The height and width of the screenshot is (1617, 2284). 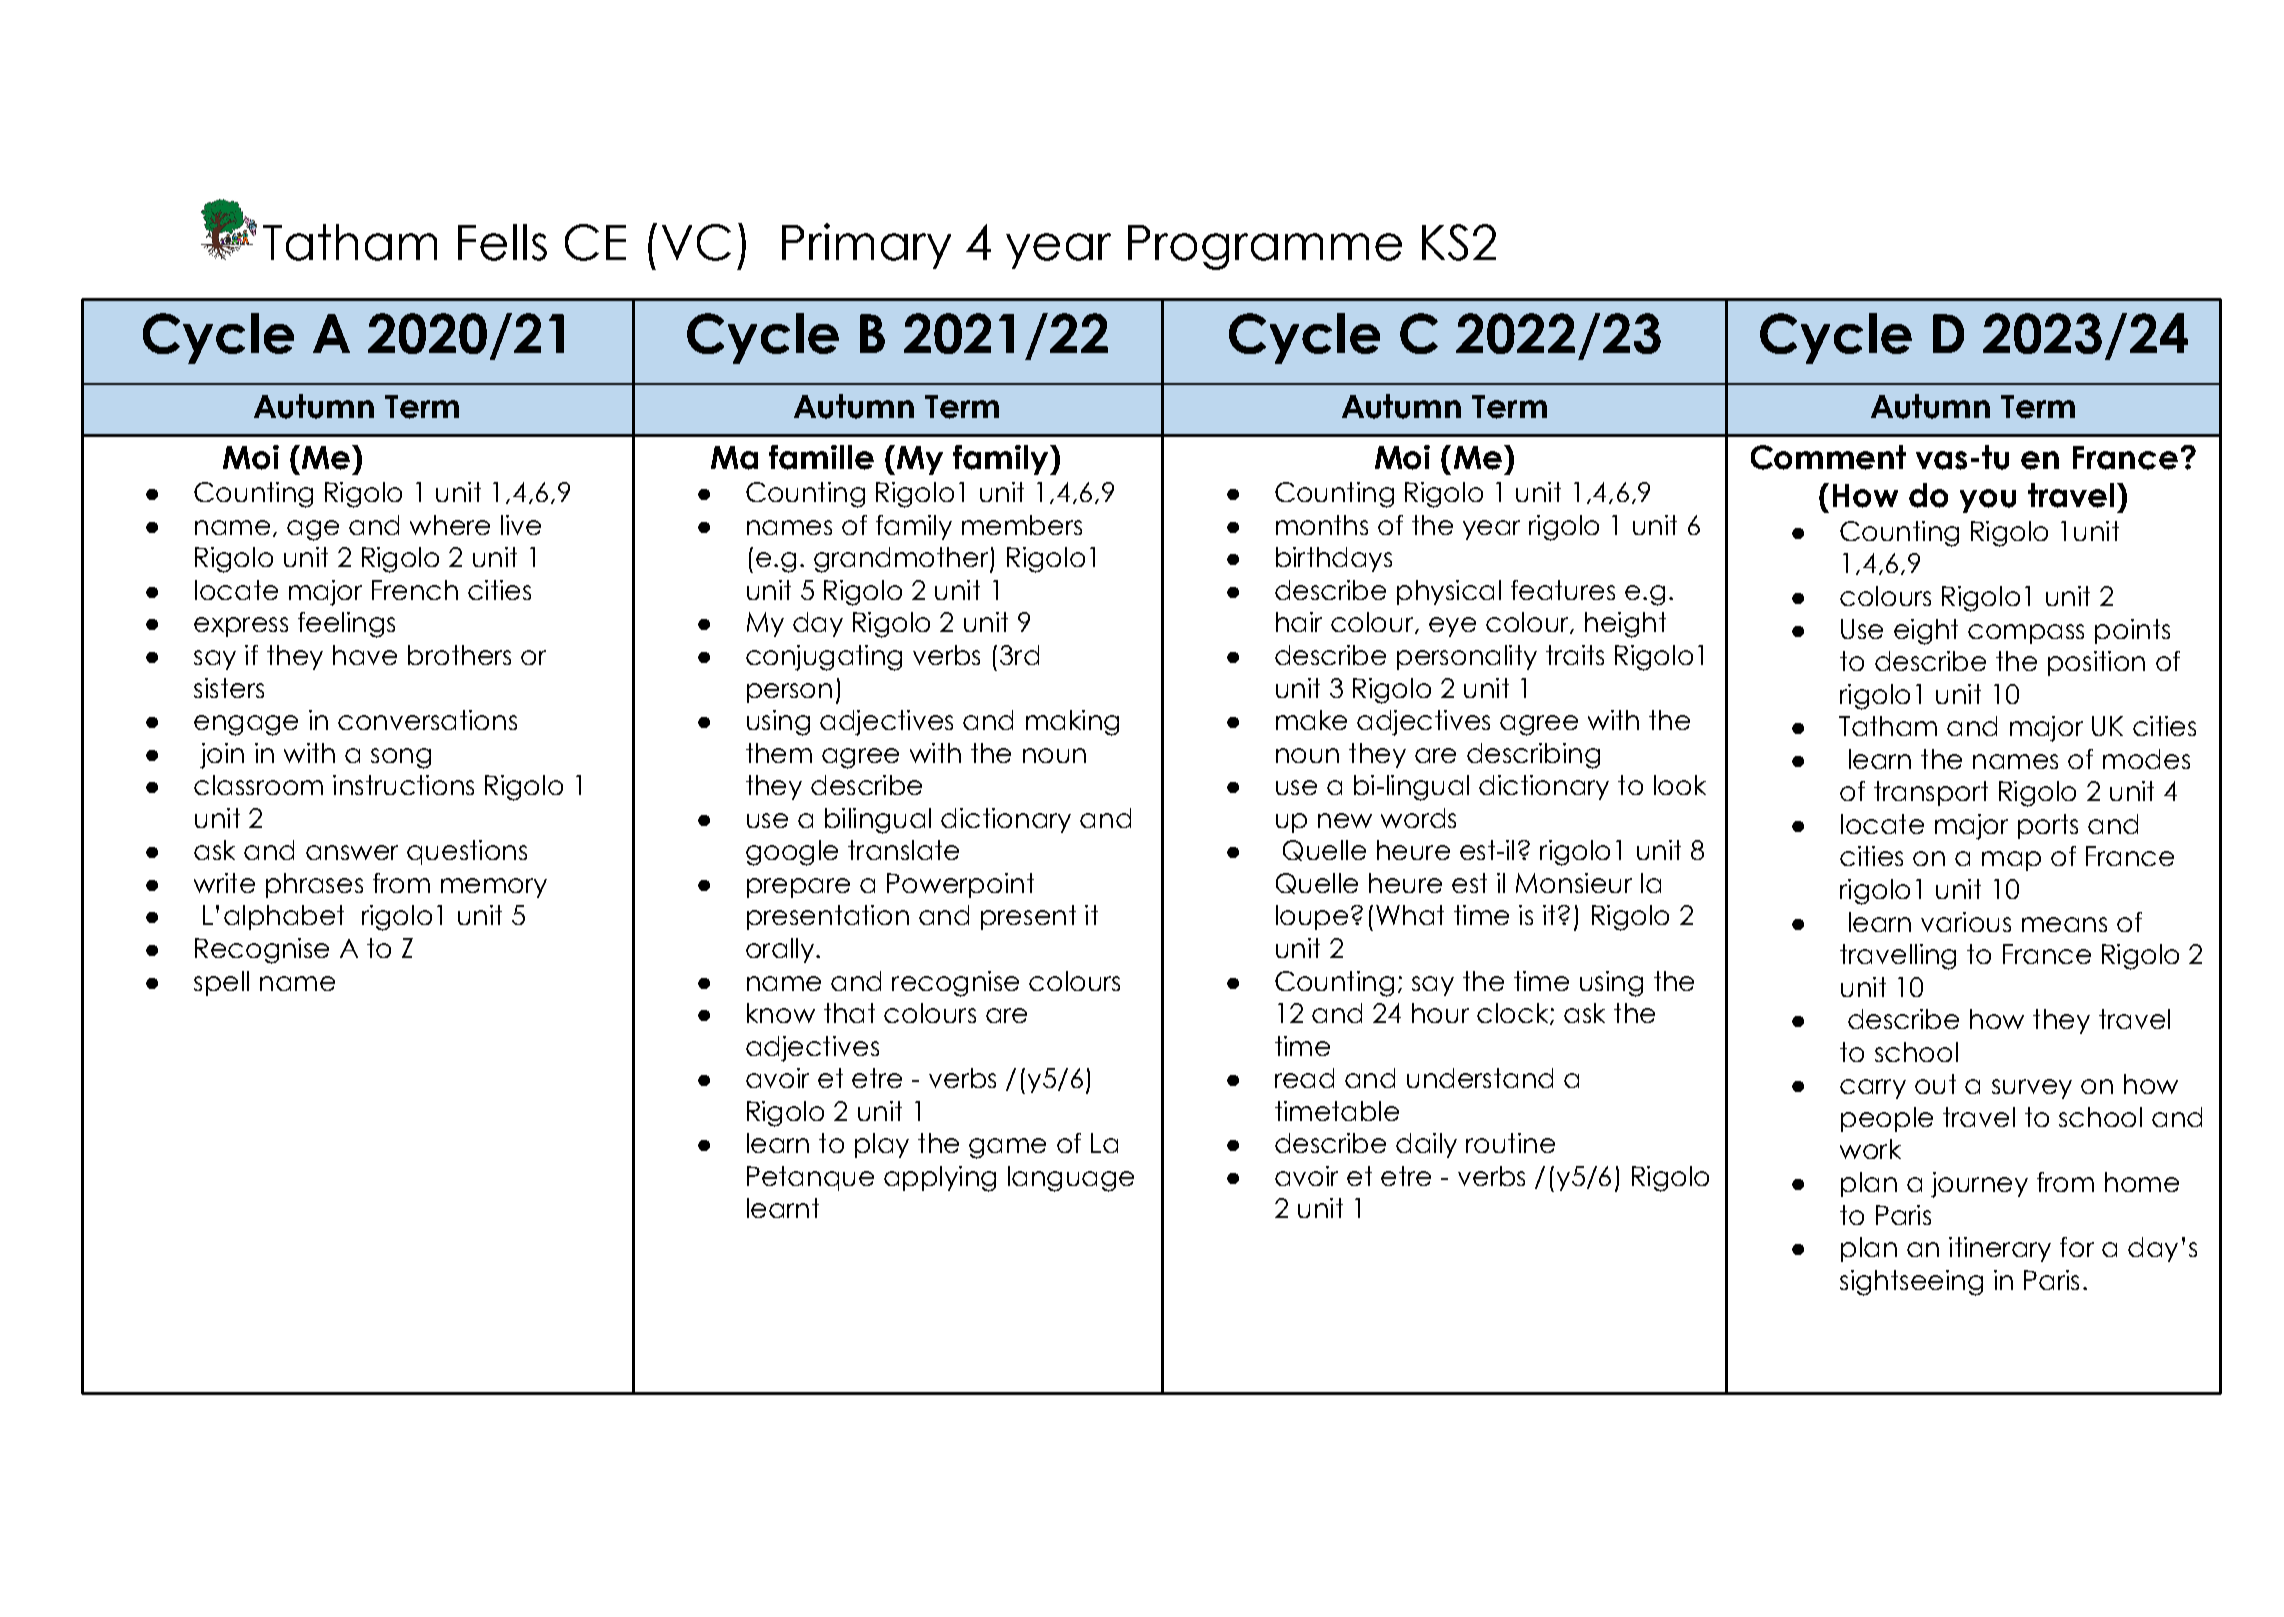 What do you see at coordinates (502, 242) in the screenshot?
I see `Fells` at bounding box center [502, 242].
